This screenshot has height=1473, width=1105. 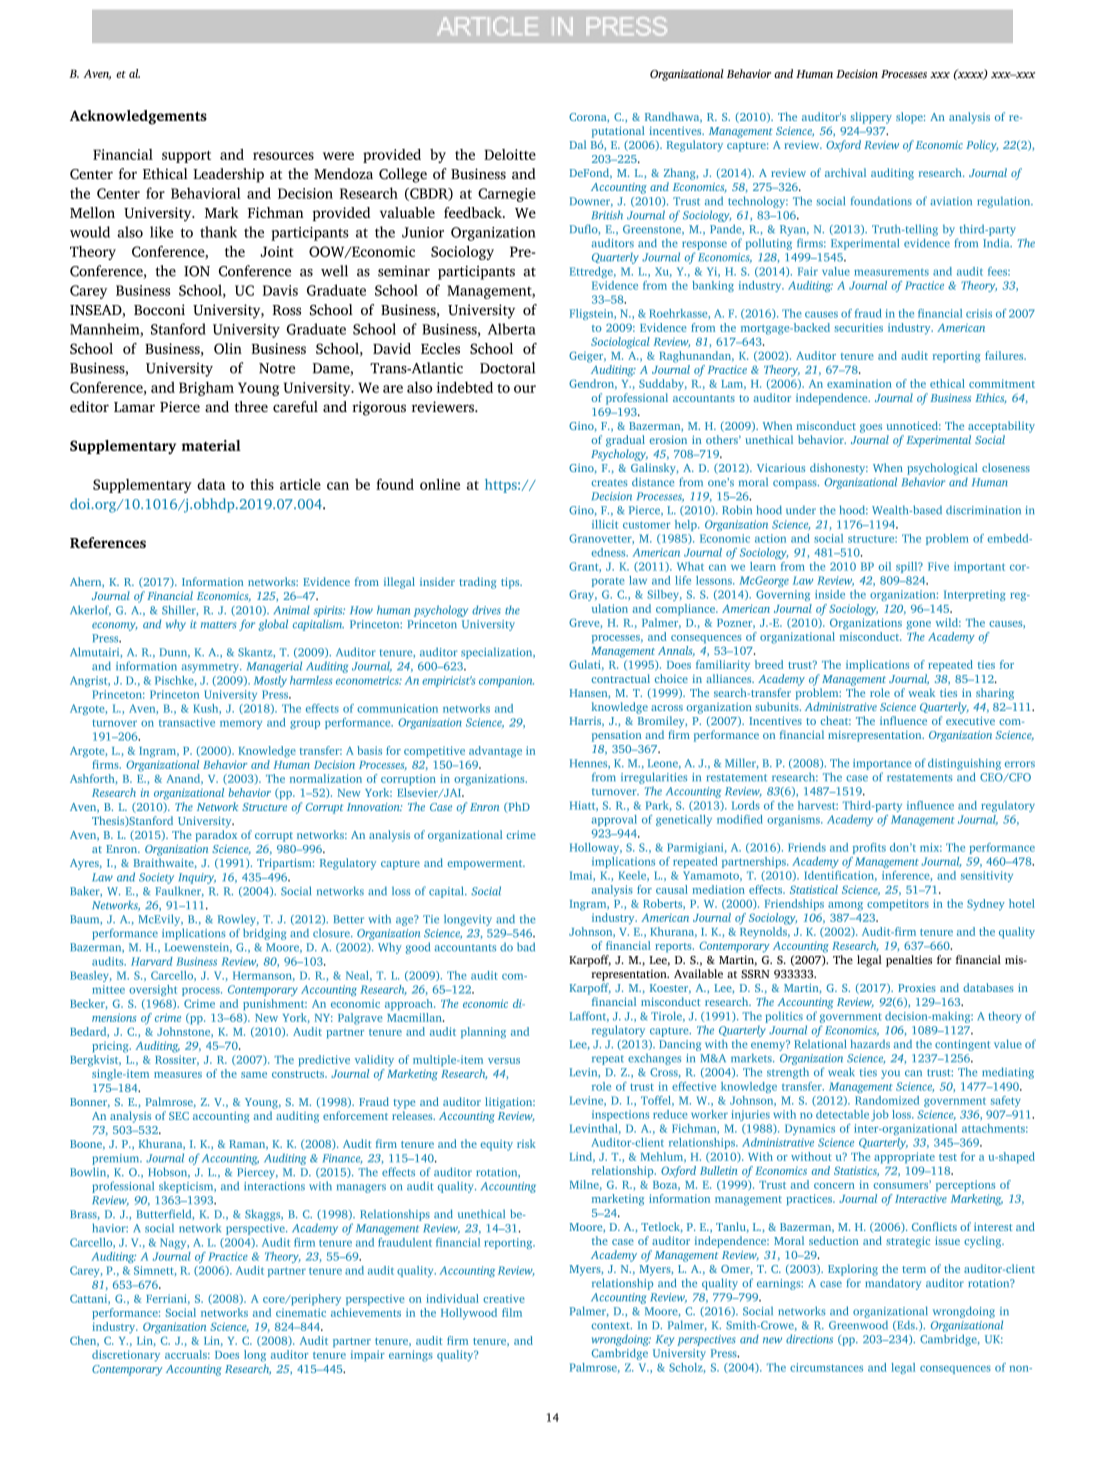 What do you see at coordinates (871, 118) in the screenshot?
I see `slippery` at bounding box center [871, 118].
